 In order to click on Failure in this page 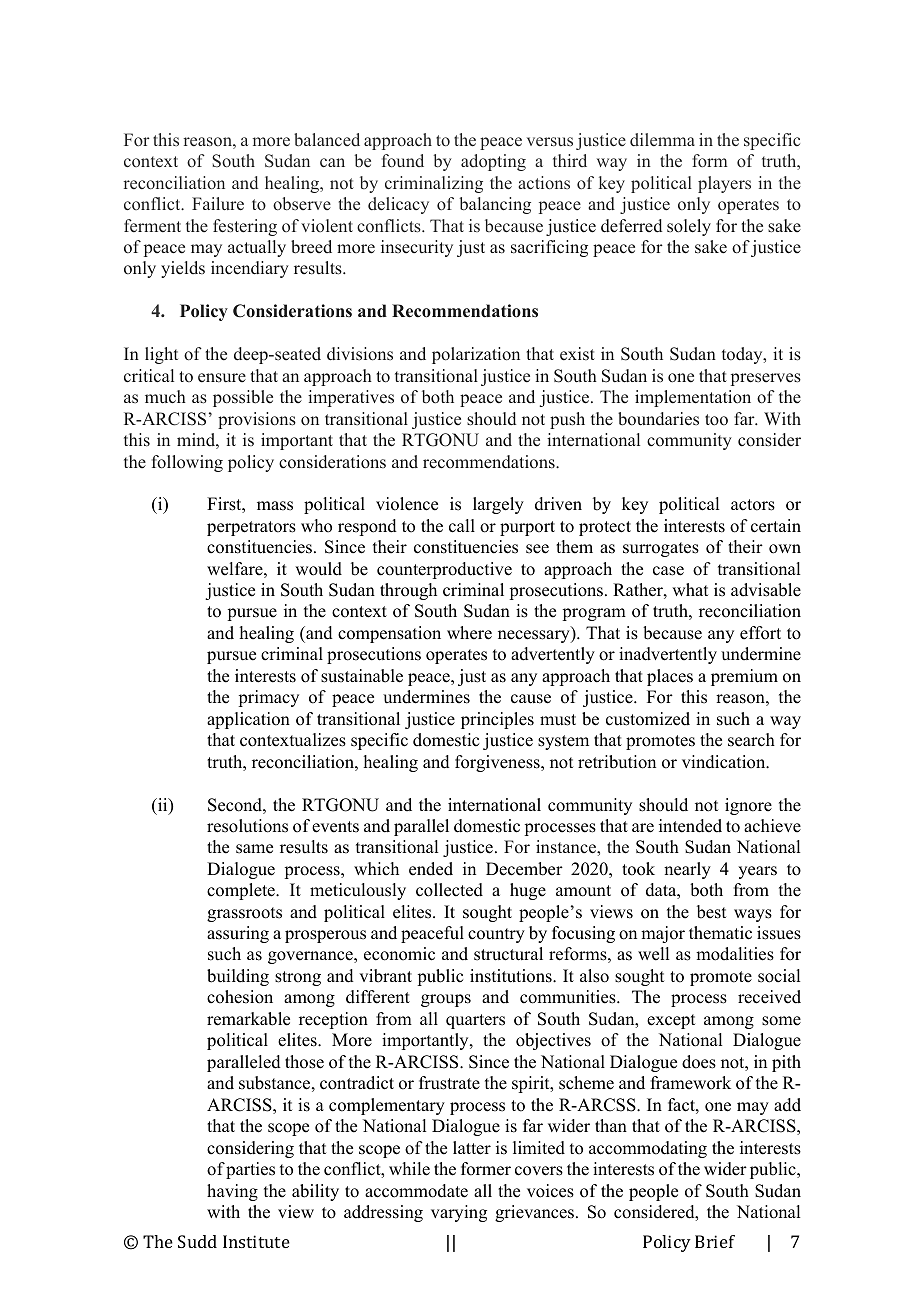, I will do `click(218, 204)`.
